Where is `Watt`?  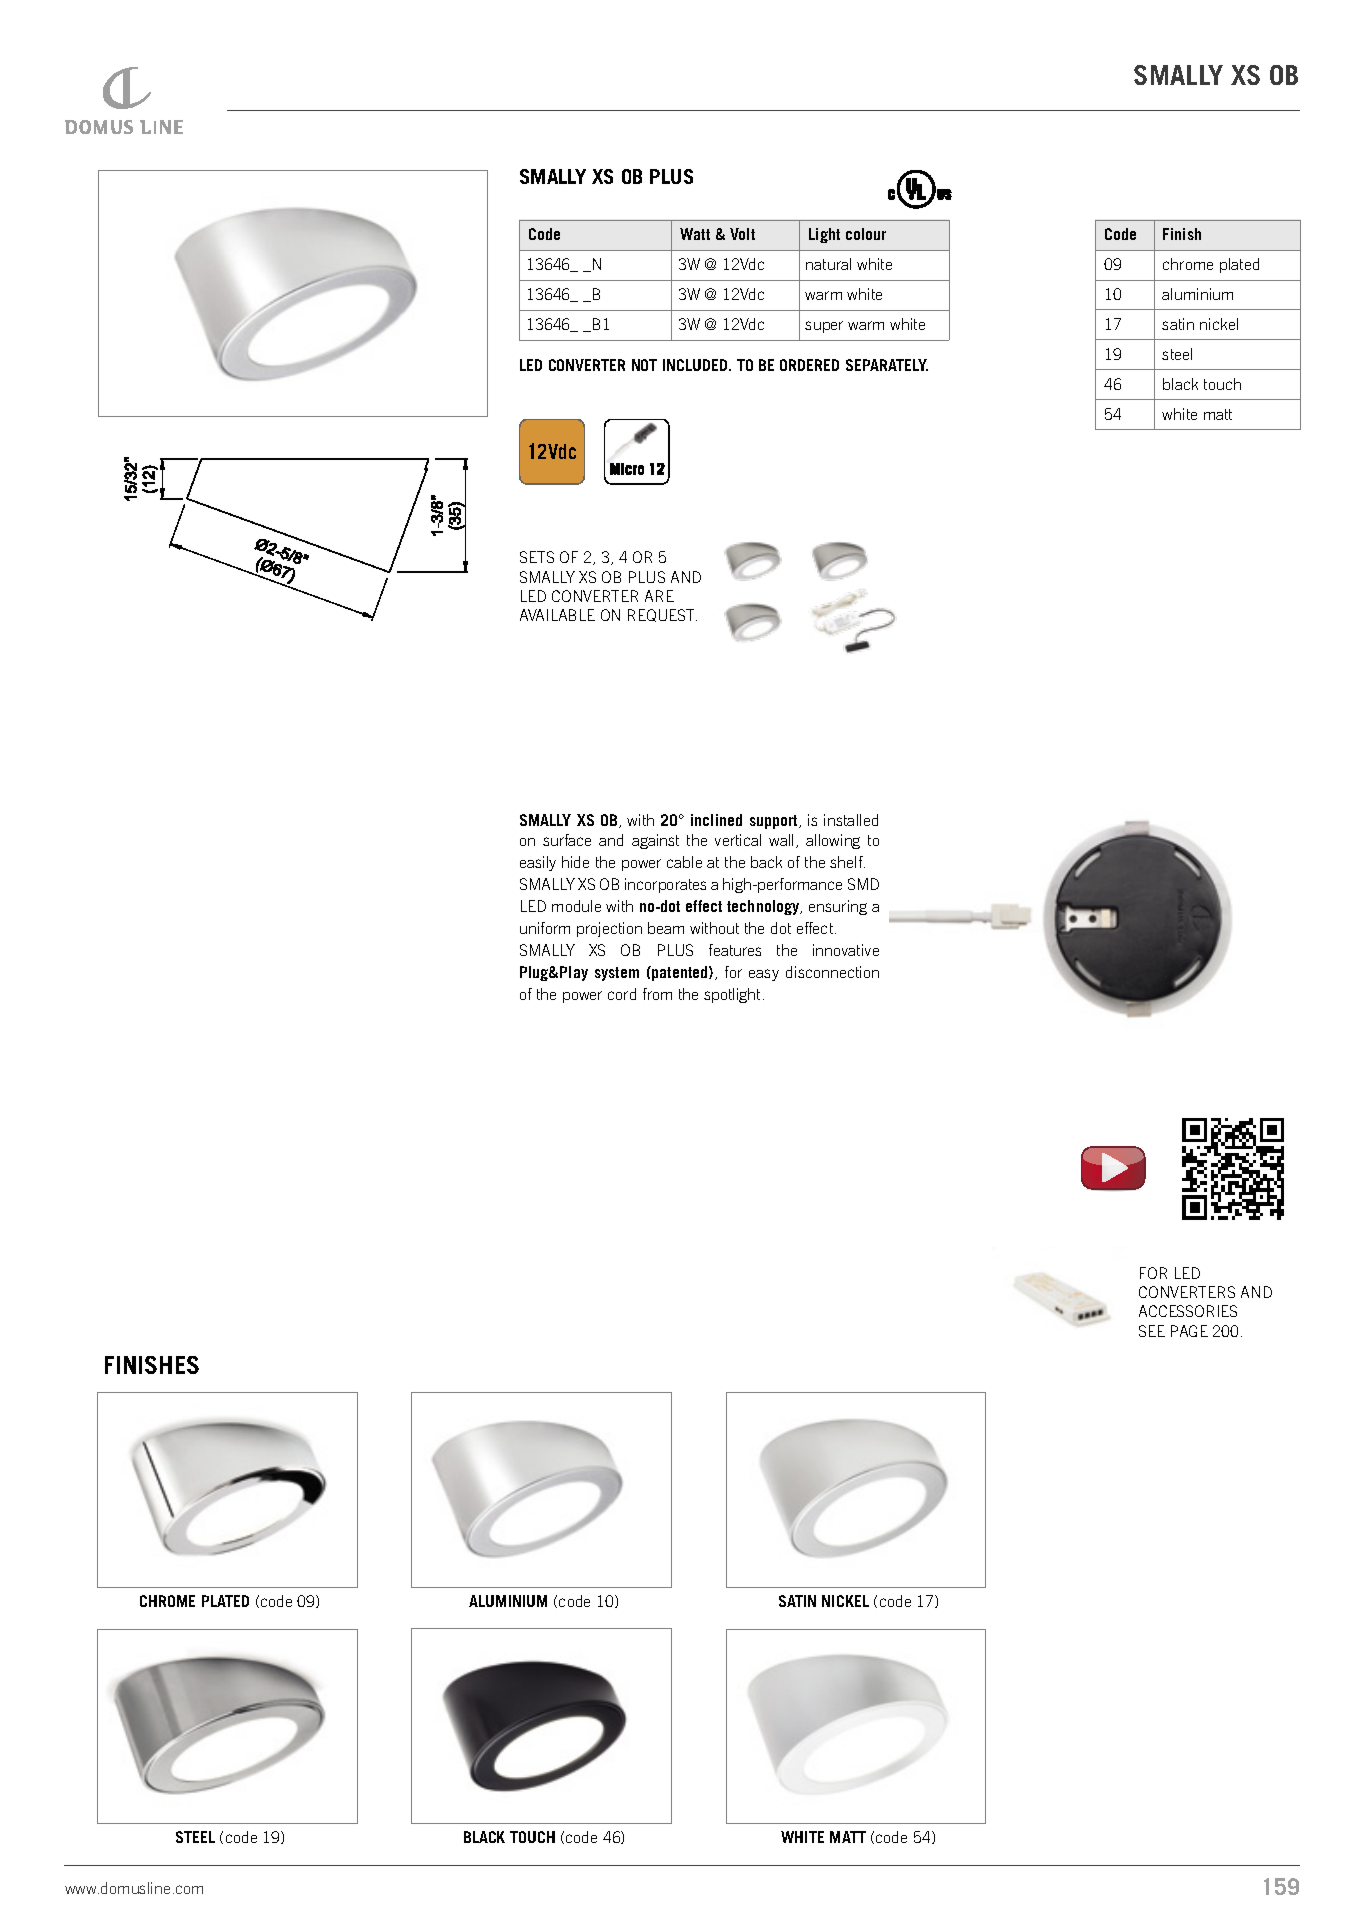 Watt is located at coordinates (695, 234).
